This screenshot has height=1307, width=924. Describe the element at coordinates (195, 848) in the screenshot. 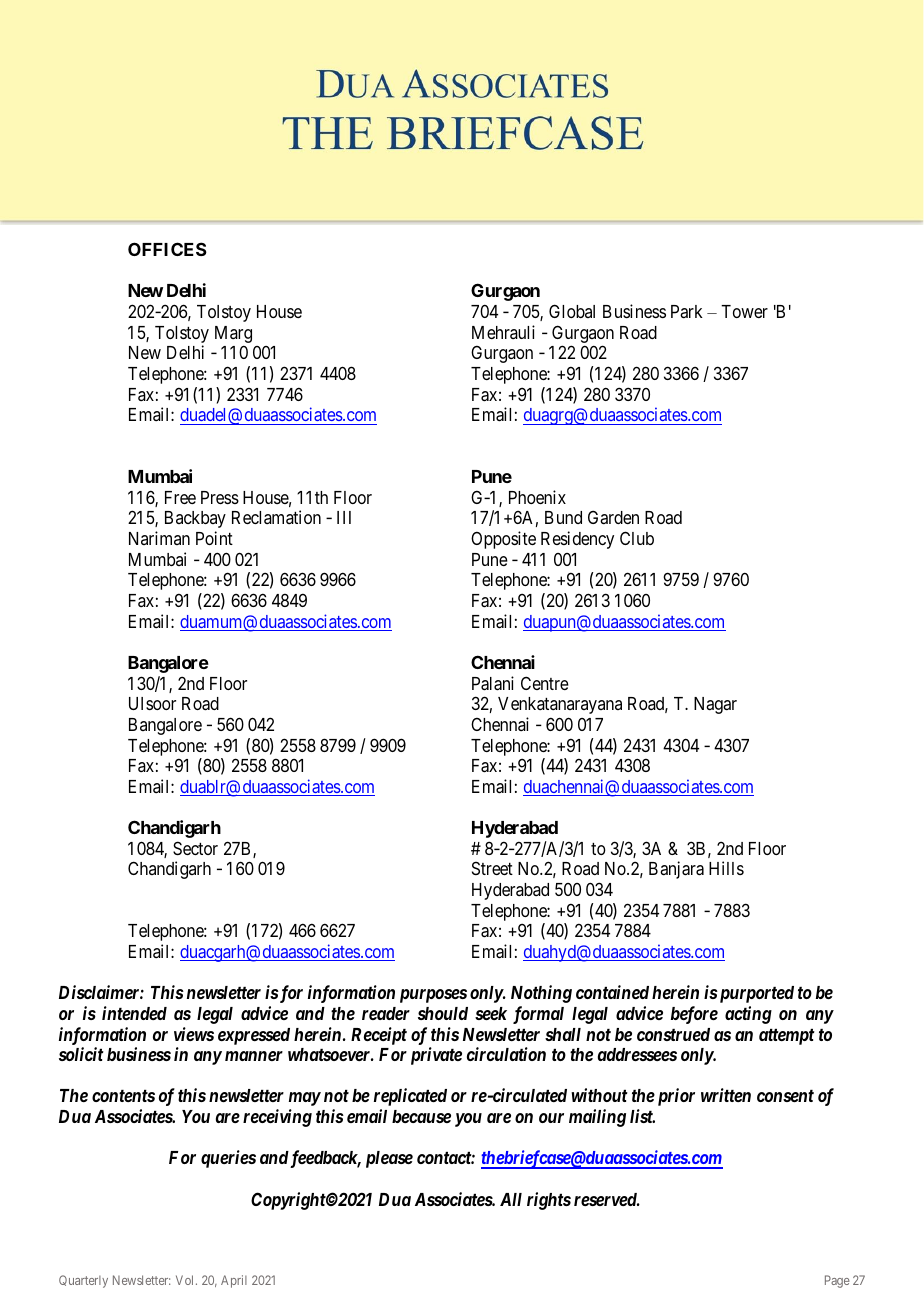

I see `Sector` at that location.
